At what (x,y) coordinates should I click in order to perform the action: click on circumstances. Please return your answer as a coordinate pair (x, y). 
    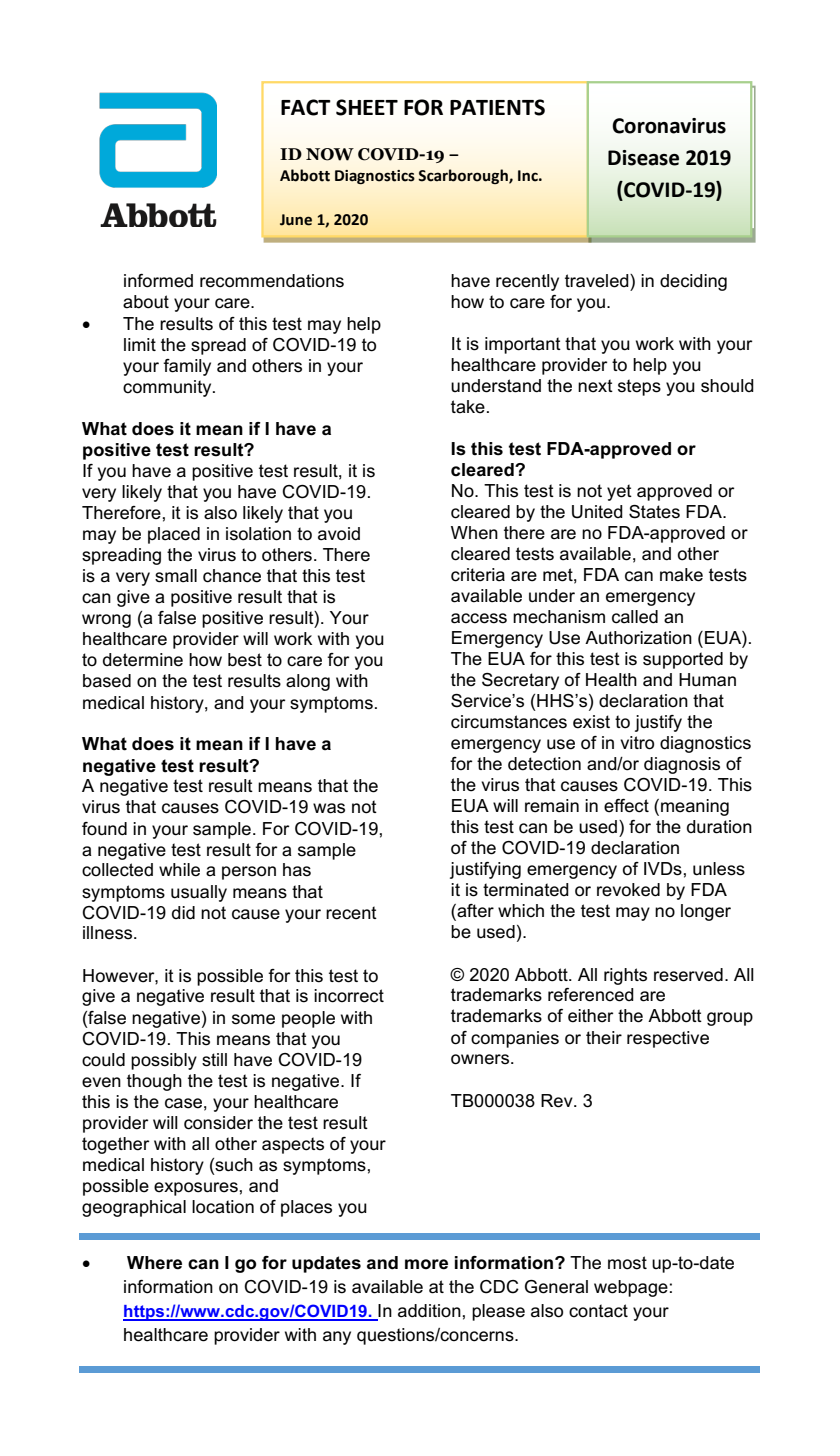
    Looking at the image, I should click on (509, 722).
